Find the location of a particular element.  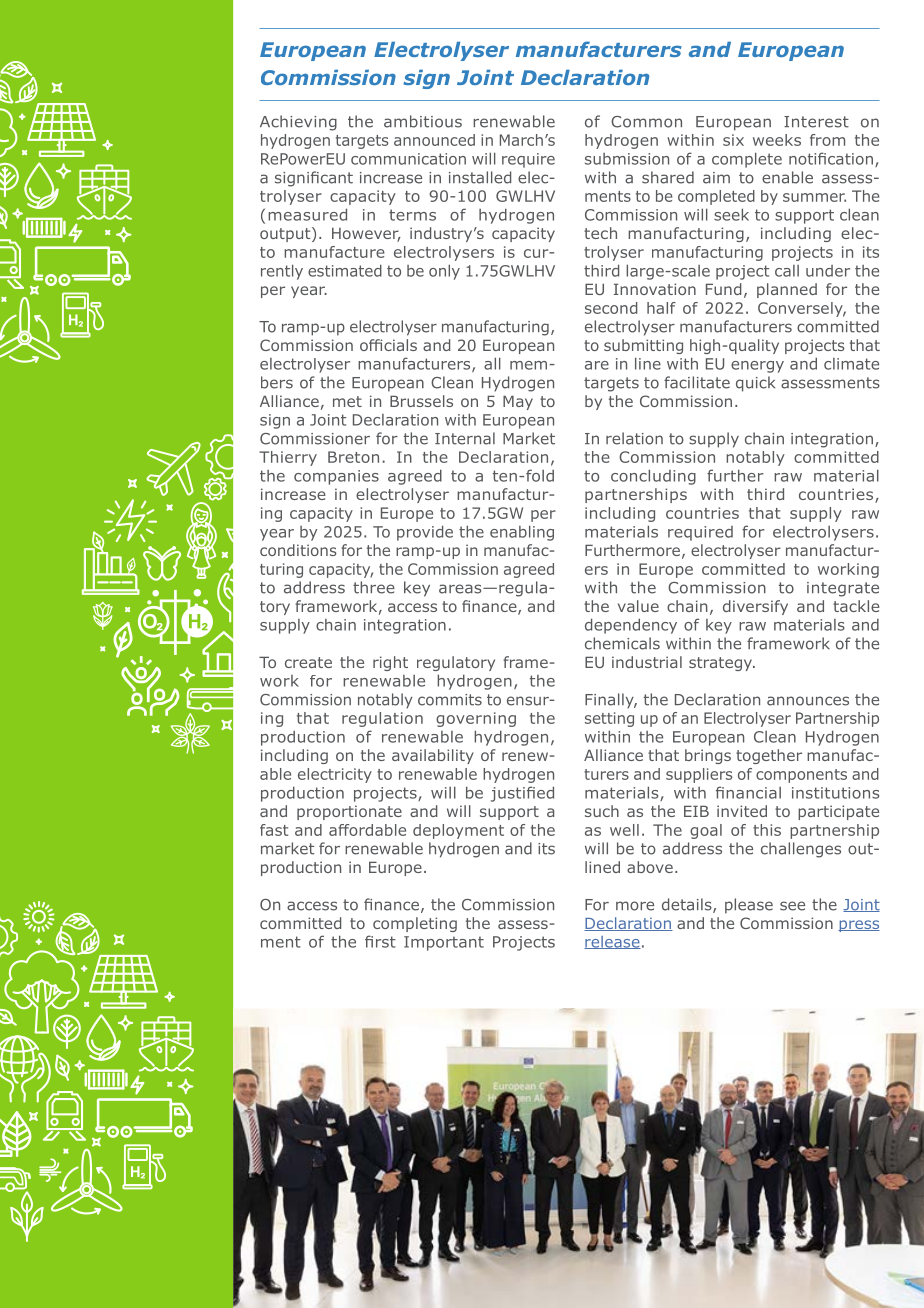

submission is located at coordinates (627, 159).
